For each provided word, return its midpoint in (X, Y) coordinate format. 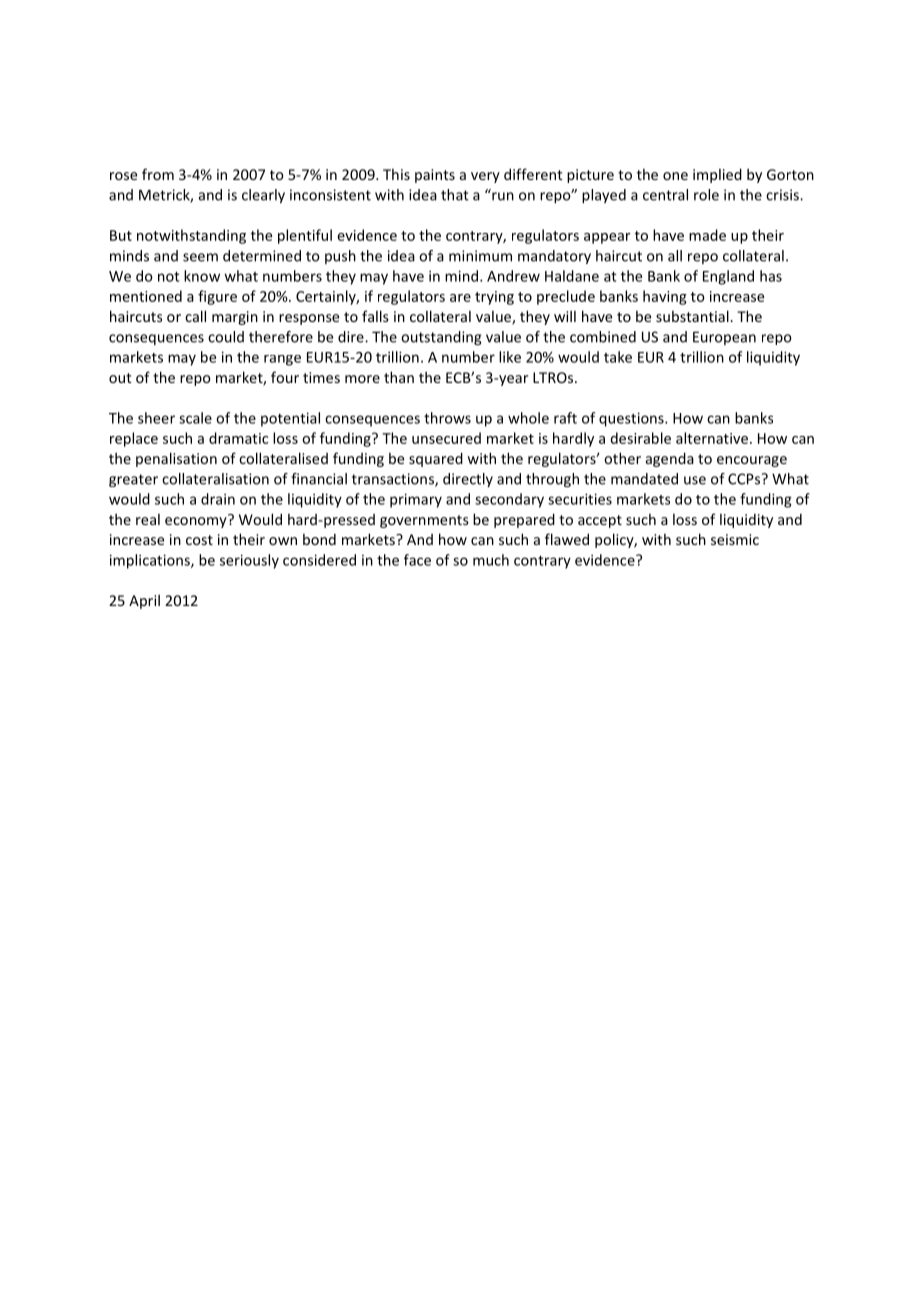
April (144, 601)
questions (632, 419)
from (158, 174)
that (455, 195)
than (399, 377)
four (285, 377)
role (706, 195)
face (417, 560)
